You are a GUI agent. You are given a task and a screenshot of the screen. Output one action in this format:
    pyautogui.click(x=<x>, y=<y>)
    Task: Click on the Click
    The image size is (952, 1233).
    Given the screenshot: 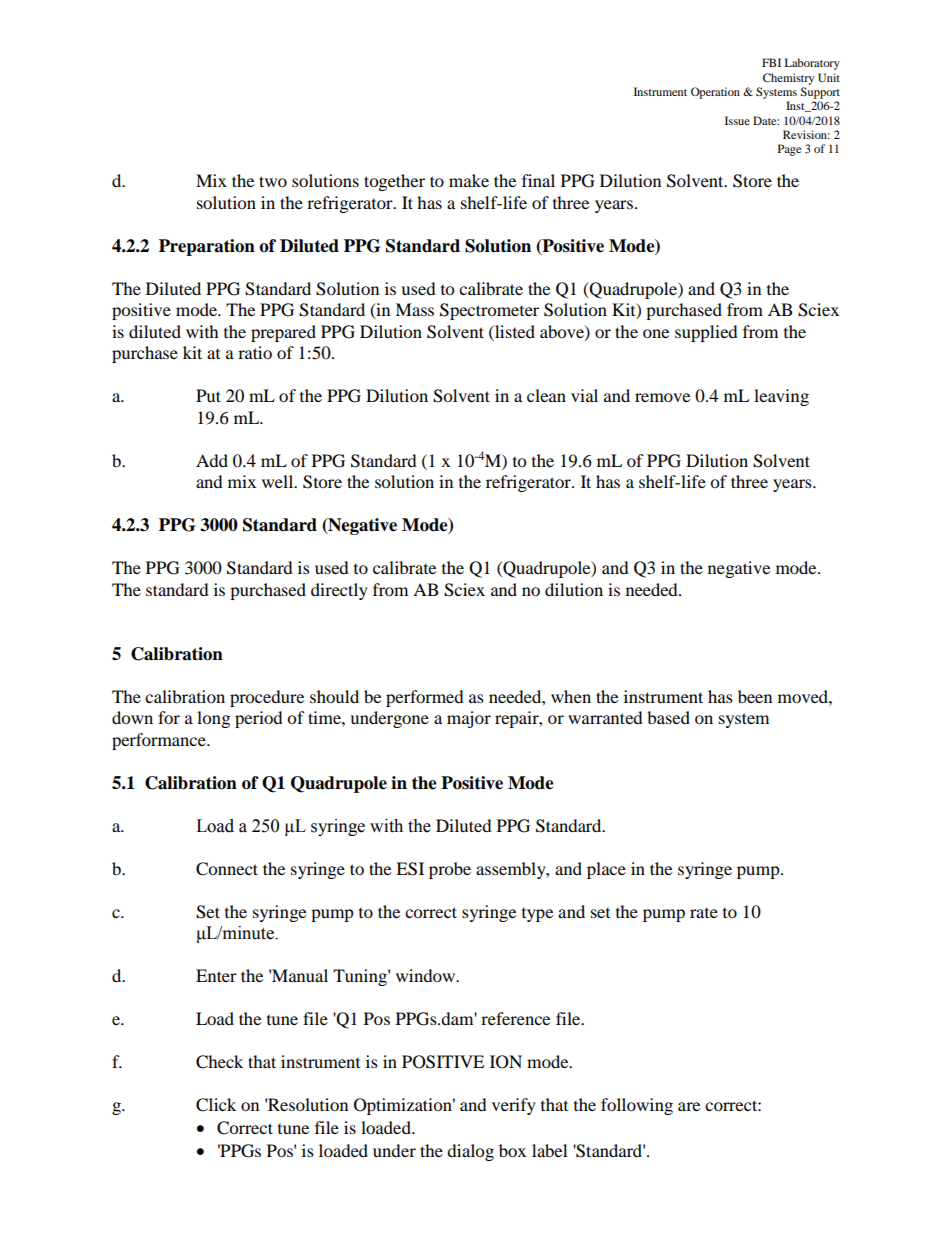 What is the action you would take?
    pyautogui.click(x=216, y=1105)
